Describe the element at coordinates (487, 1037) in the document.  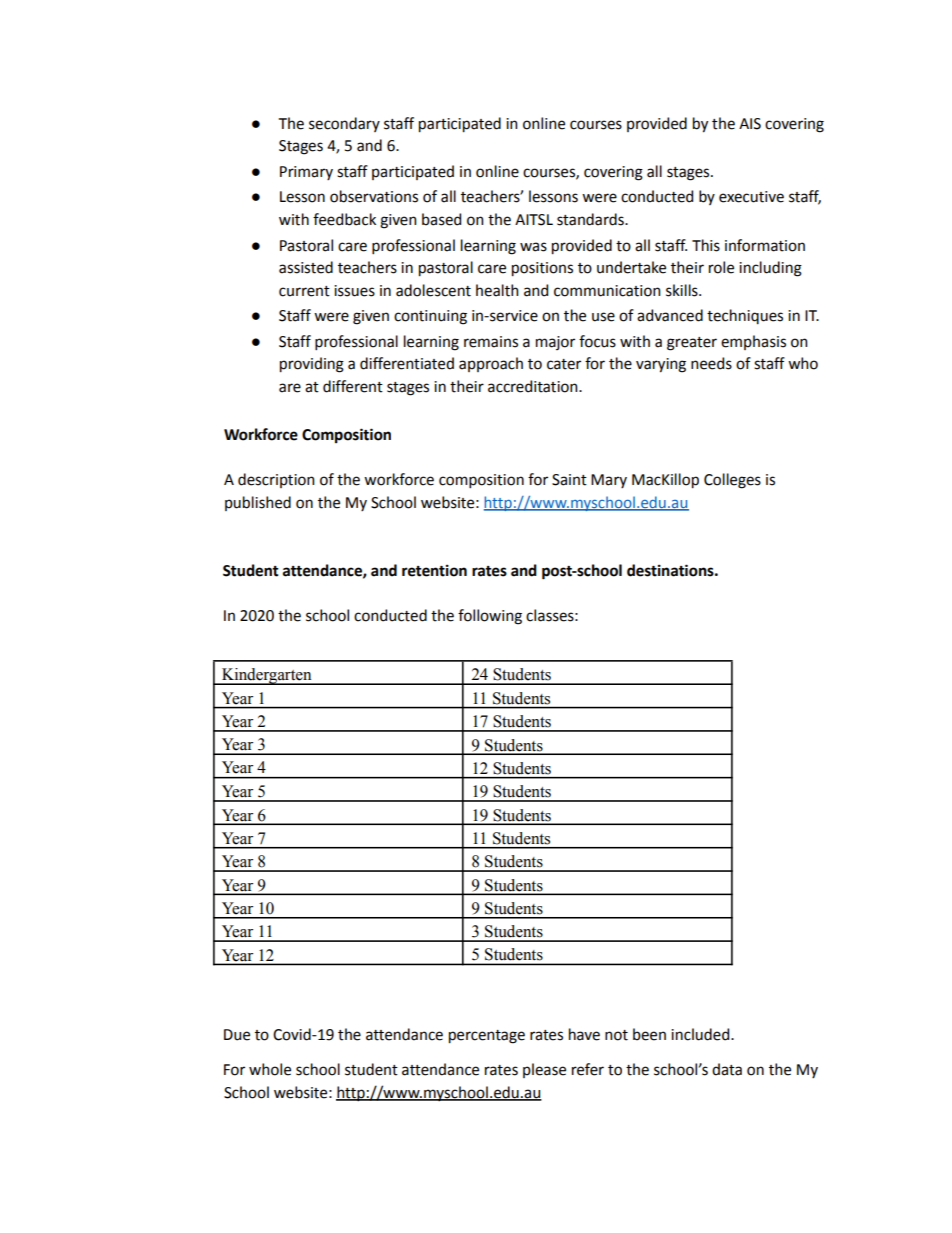
I see `percentage` at that location.
